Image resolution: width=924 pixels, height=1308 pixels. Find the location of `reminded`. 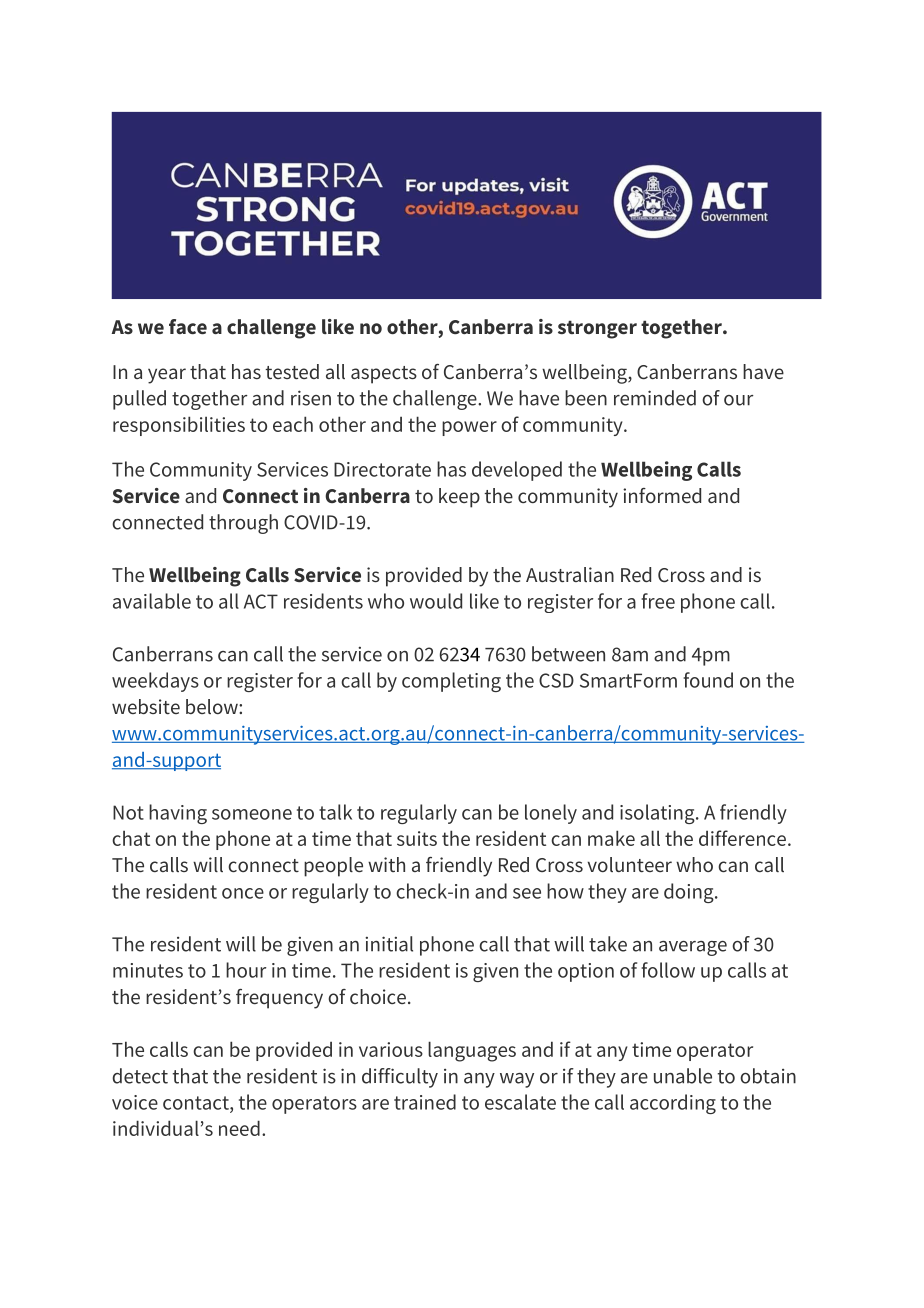

reminded is located at coordinates (655, 398).
